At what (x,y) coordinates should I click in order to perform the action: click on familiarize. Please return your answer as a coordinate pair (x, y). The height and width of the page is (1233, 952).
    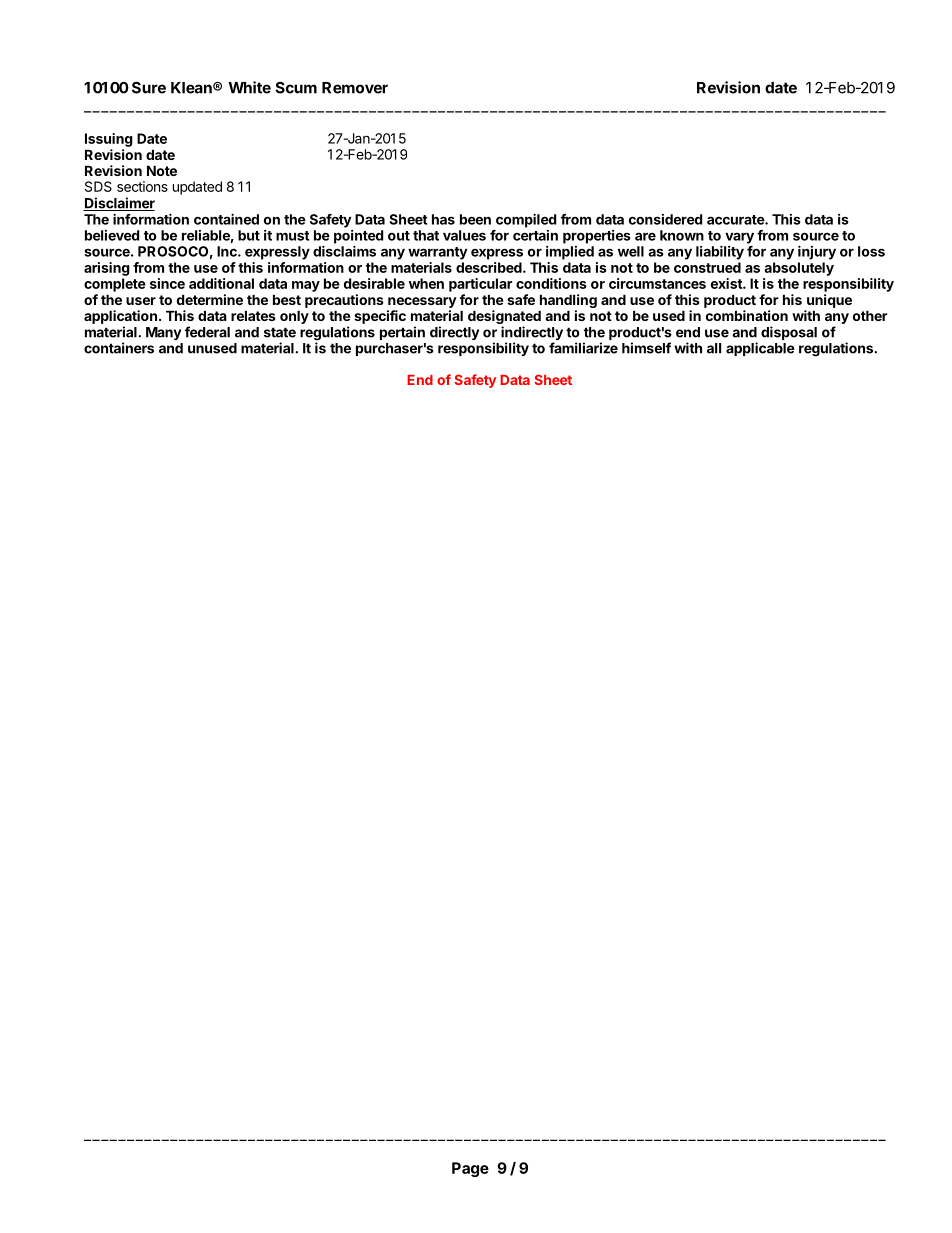
    Looking at the image, I should click on (583, 348).
